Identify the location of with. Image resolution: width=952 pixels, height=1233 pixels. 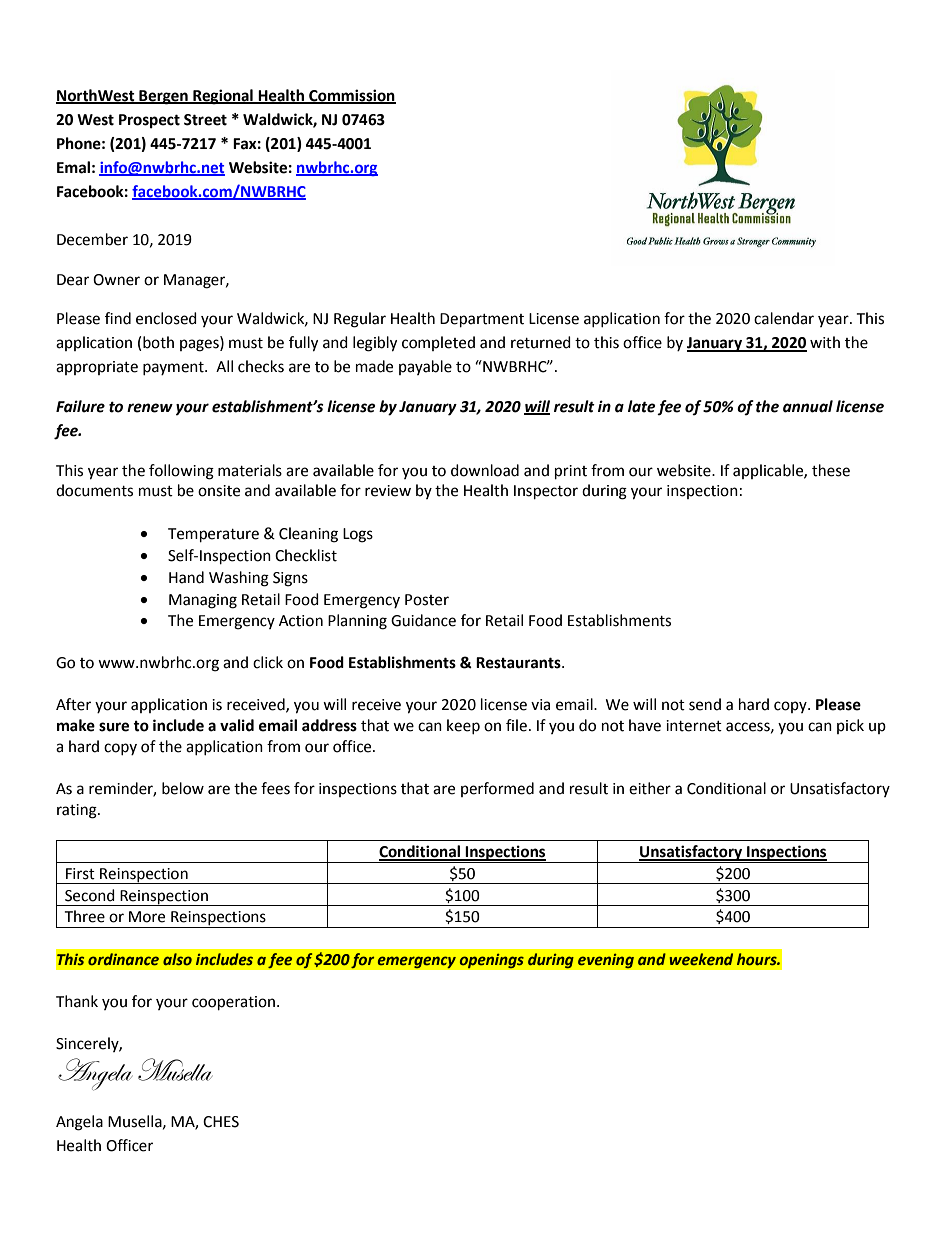
(825, 342).
